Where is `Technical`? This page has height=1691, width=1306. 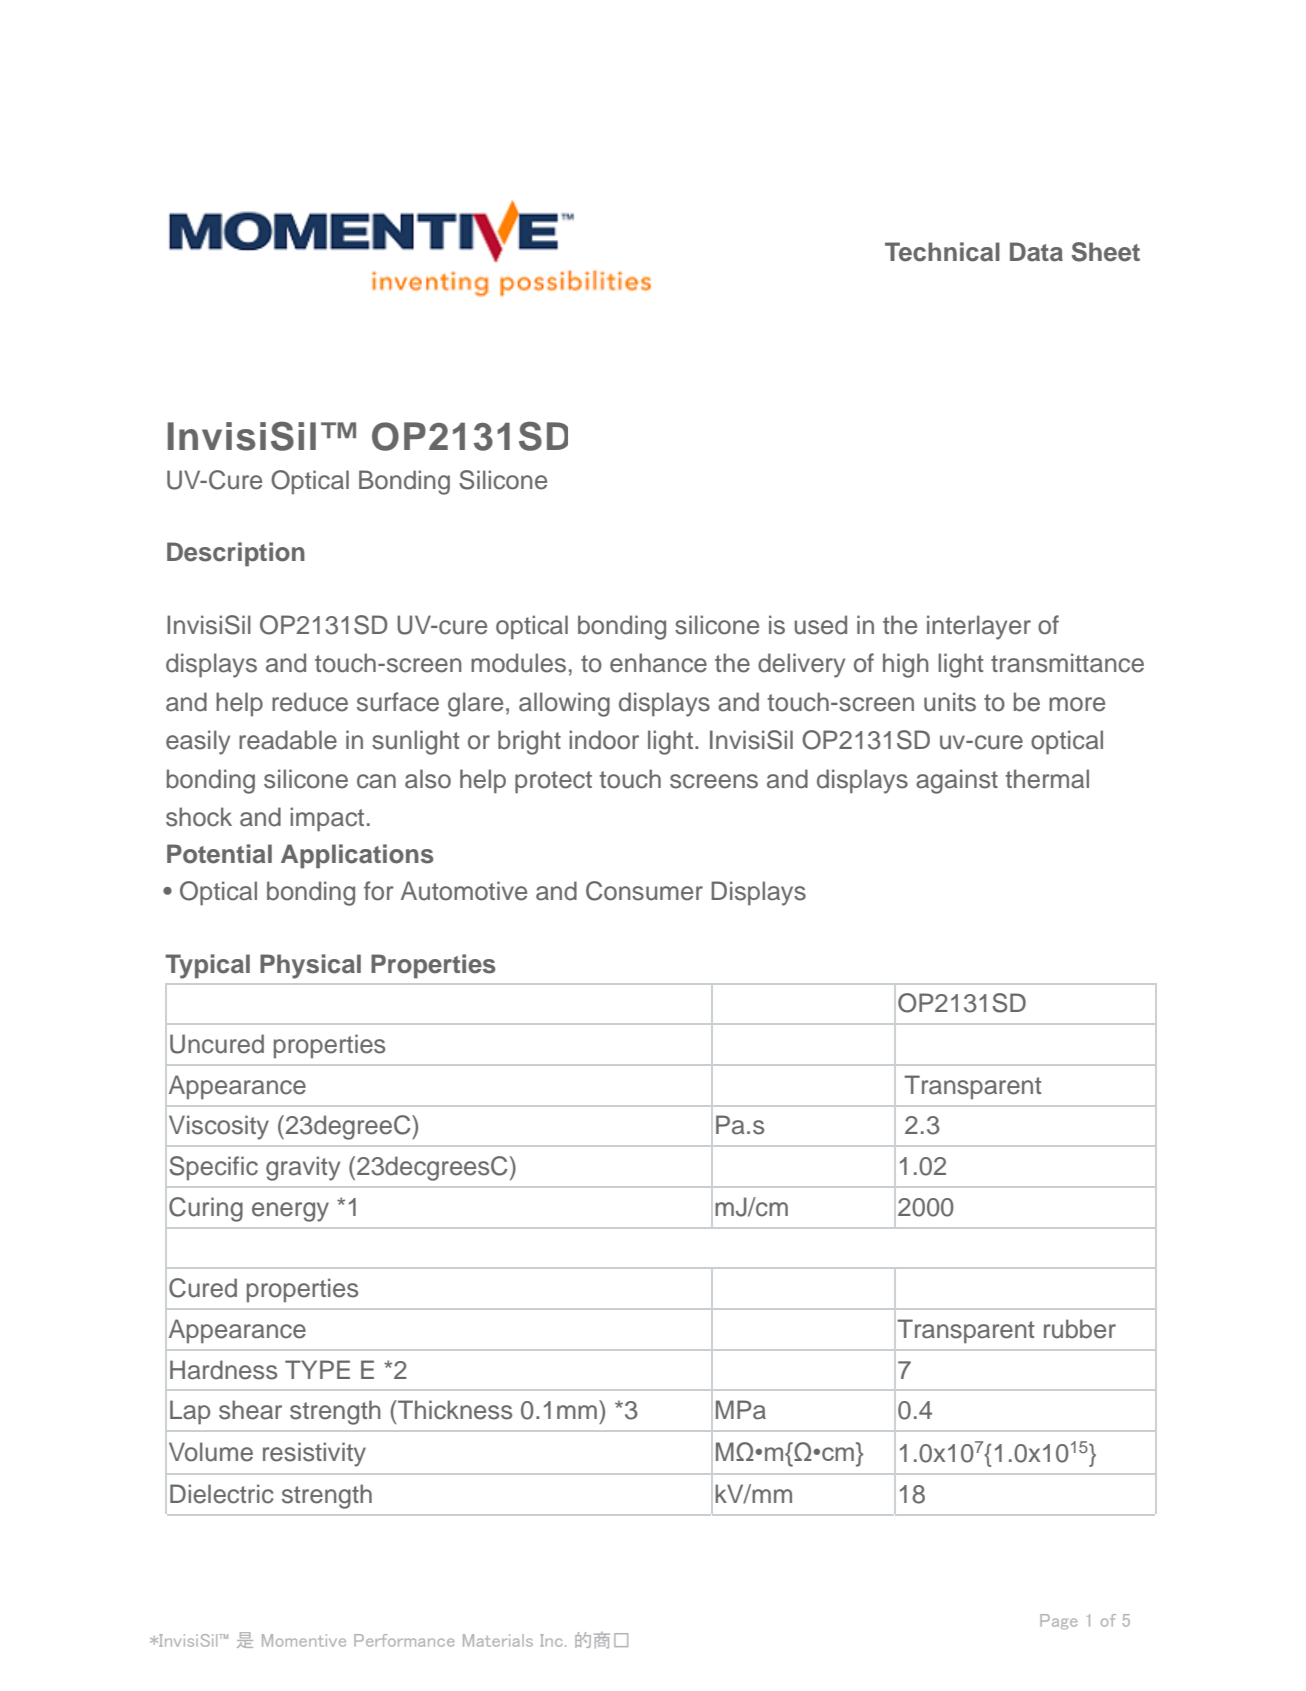 Technical is located at coordinates (942, 252).
